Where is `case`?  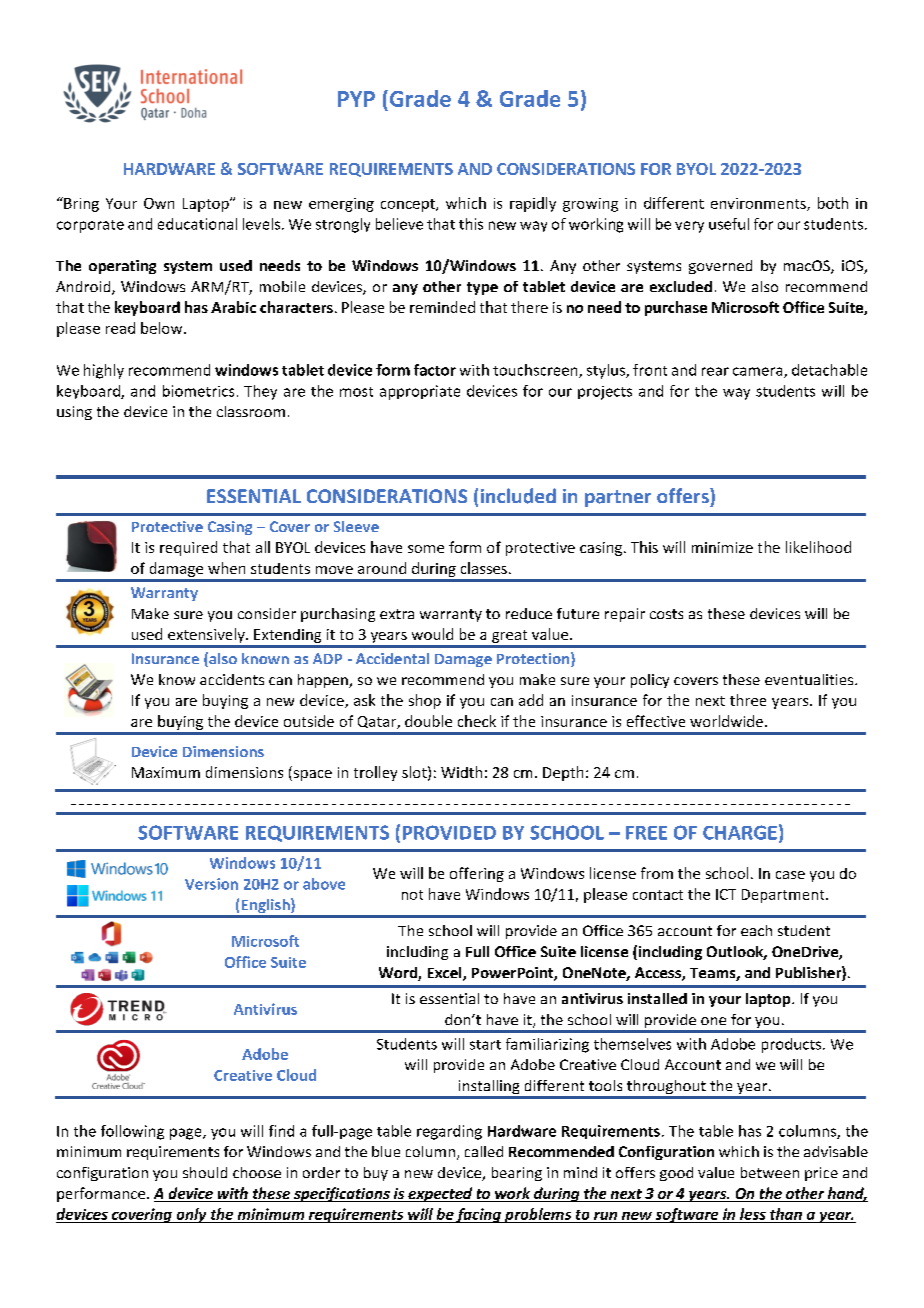 case is located at coordinates (790, 875).
